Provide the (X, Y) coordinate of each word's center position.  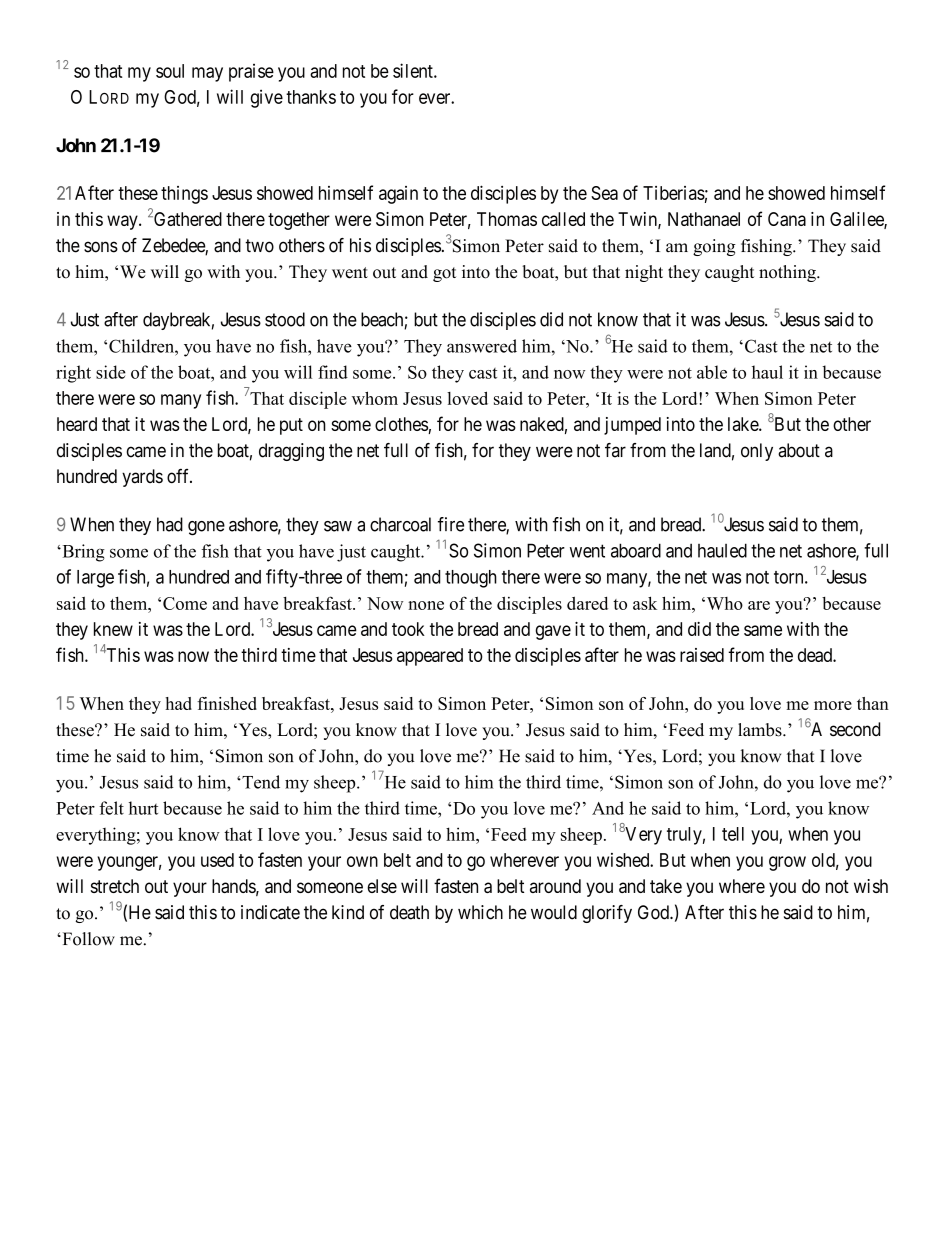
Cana (787, 219)
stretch (115, 886)
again (398, 195)
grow (787, 863)
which (480, 912)
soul (170, 71)
